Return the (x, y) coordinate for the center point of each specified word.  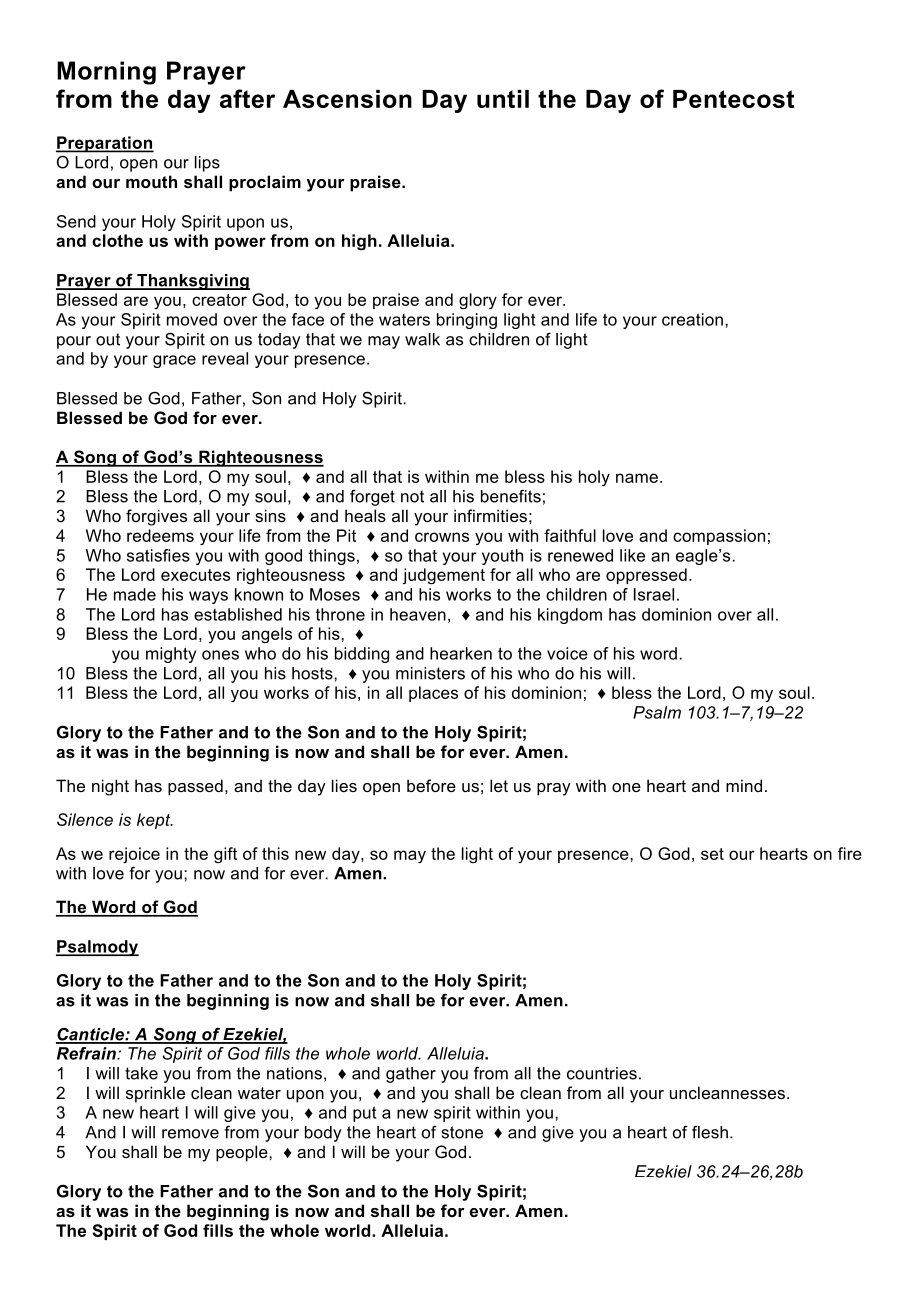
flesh (710, 1132)
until (503, 99)
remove (190, 1134)
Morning (106, 73)
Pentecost (733, 99)
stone (462, 1132)
